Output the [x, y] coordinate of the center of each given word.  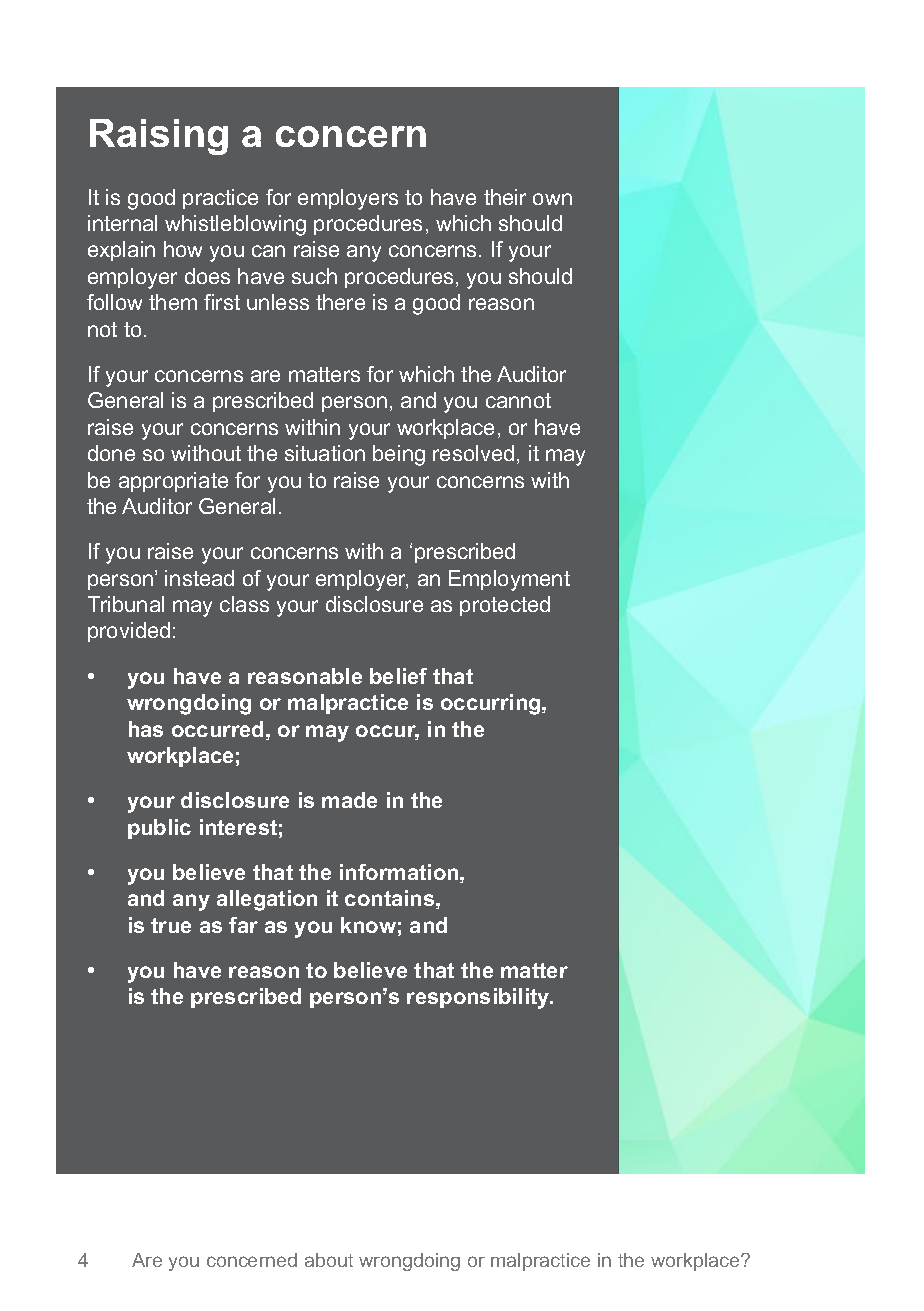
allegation [267, 900]
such [314, 276]
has [146, 729]
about [329, 1260]
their [505, 197]
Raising [159, 137]
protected [505, 606]
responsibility [479, 998]
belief [398, 676]
